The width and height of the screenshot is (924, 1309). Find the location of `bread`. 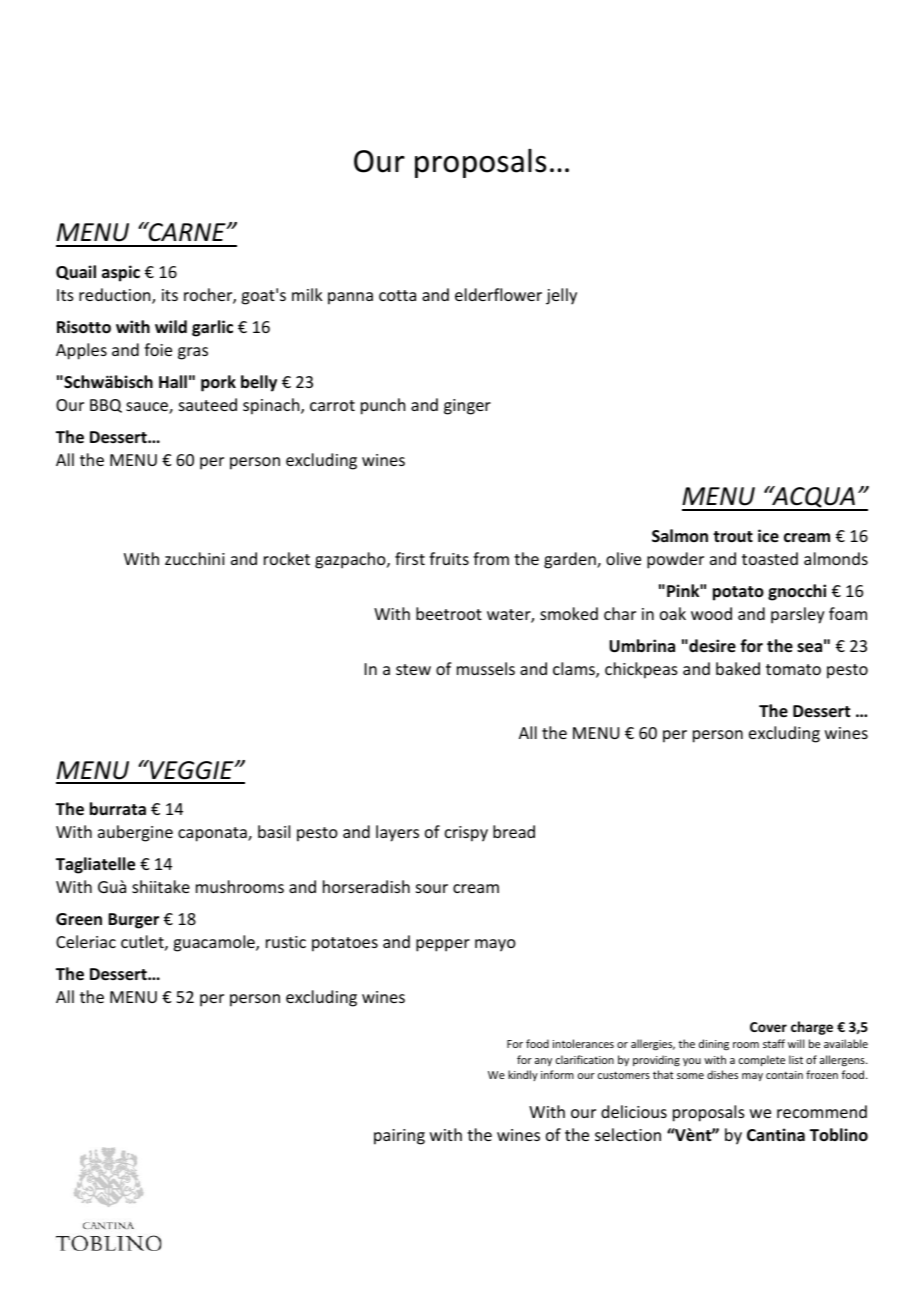

bread is located at coordinates (514, 831).
